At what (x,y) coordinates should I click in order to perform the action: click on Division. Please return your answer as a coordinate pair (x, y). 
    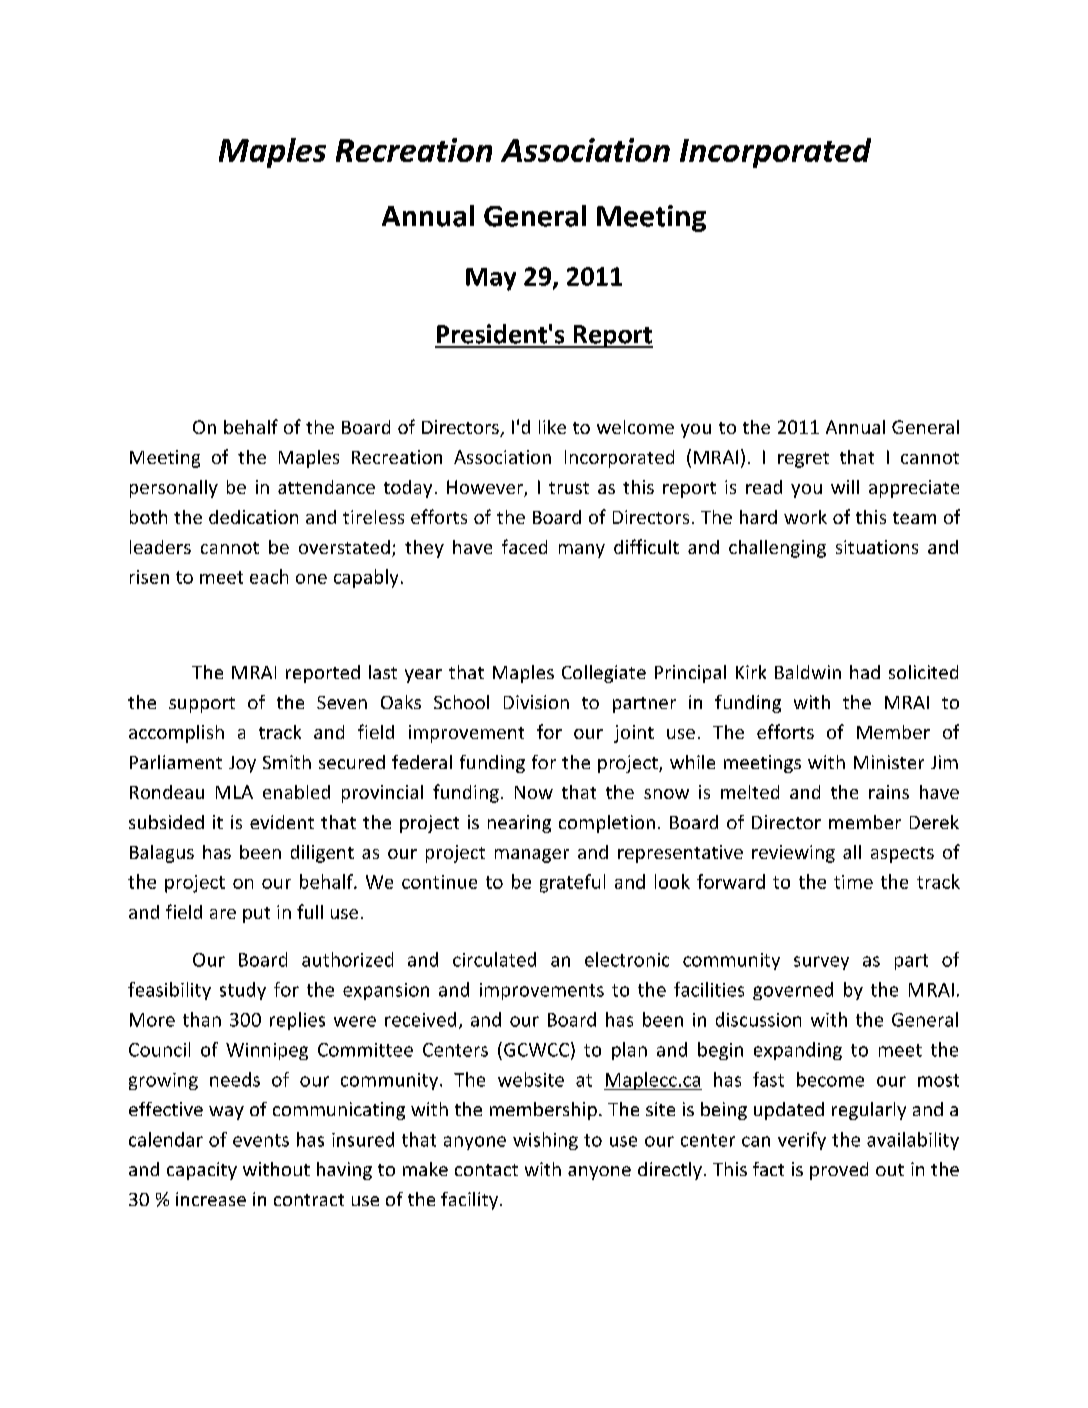
    Looking at the image, I should click on (536, 702).
